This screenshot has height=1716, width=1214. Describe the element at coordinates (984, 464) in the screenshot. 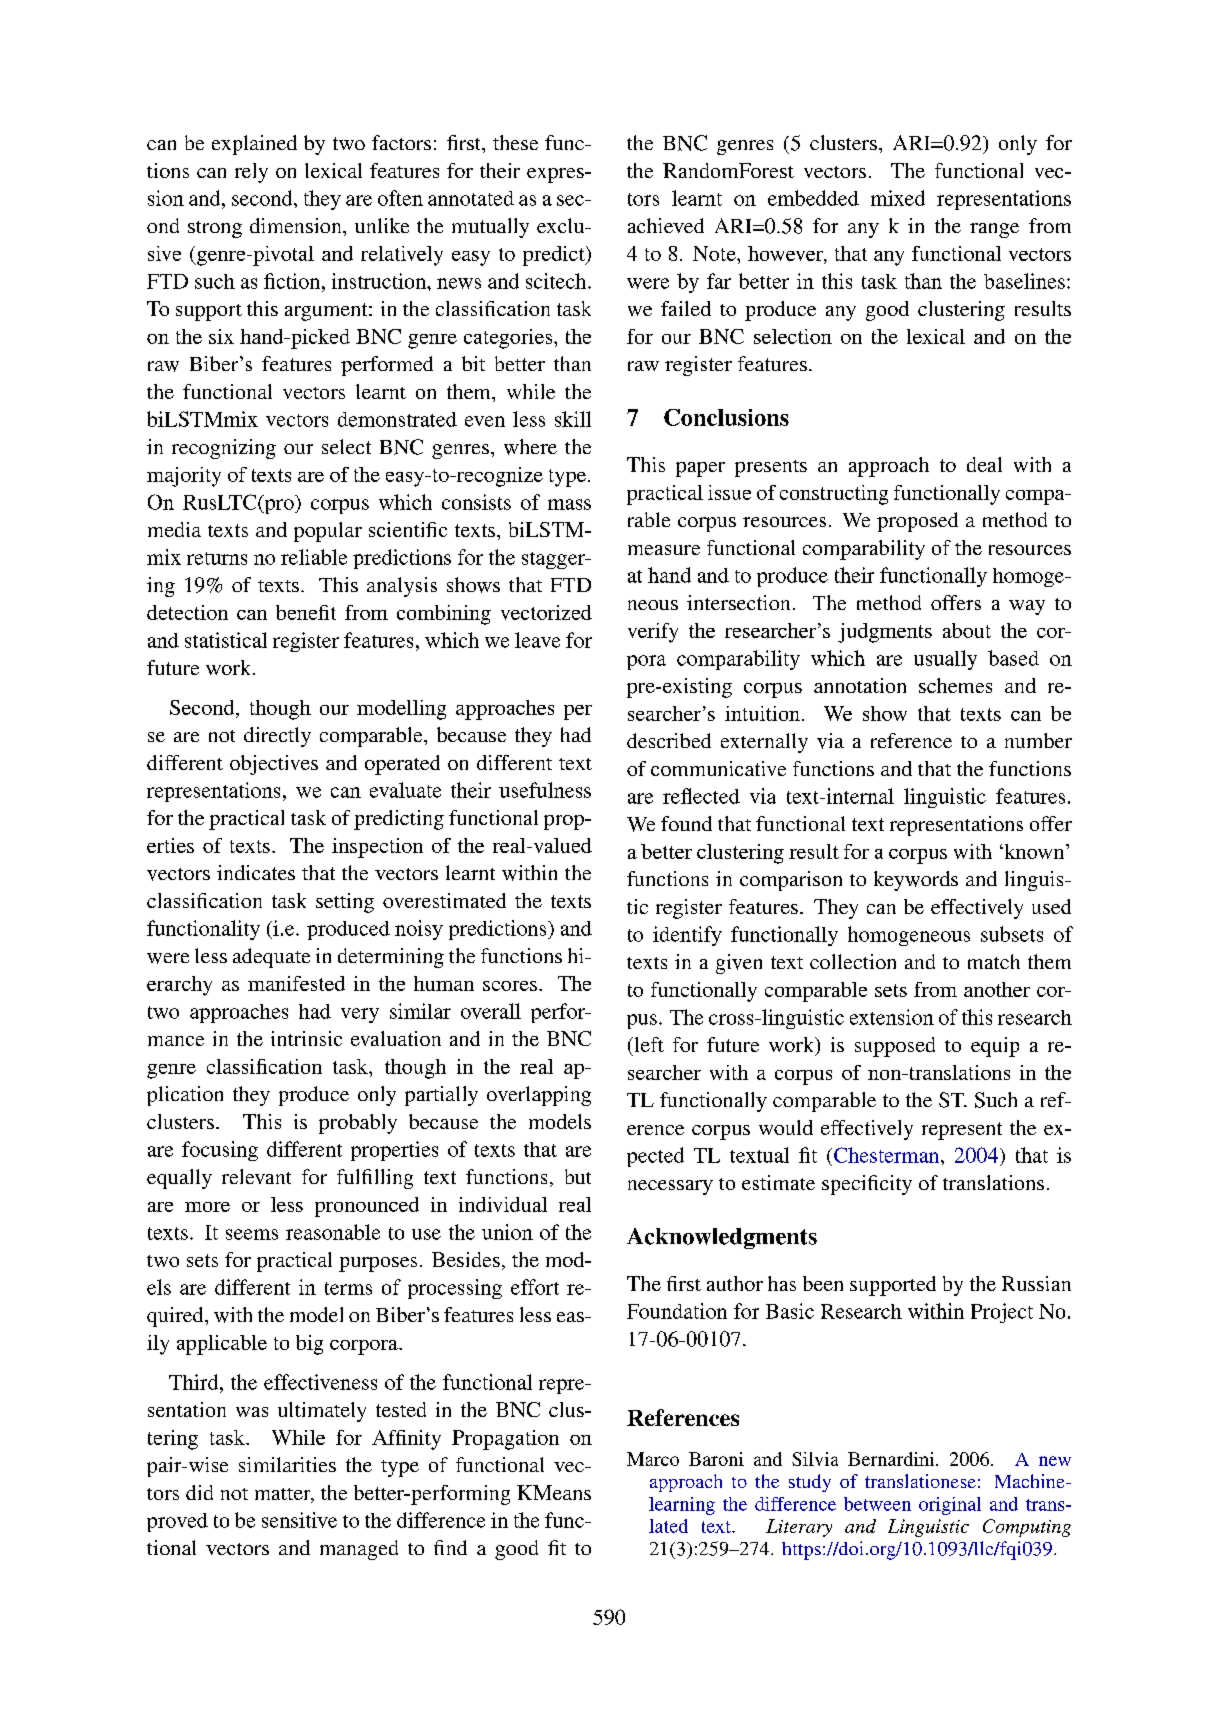

I see `deal` at that location.
